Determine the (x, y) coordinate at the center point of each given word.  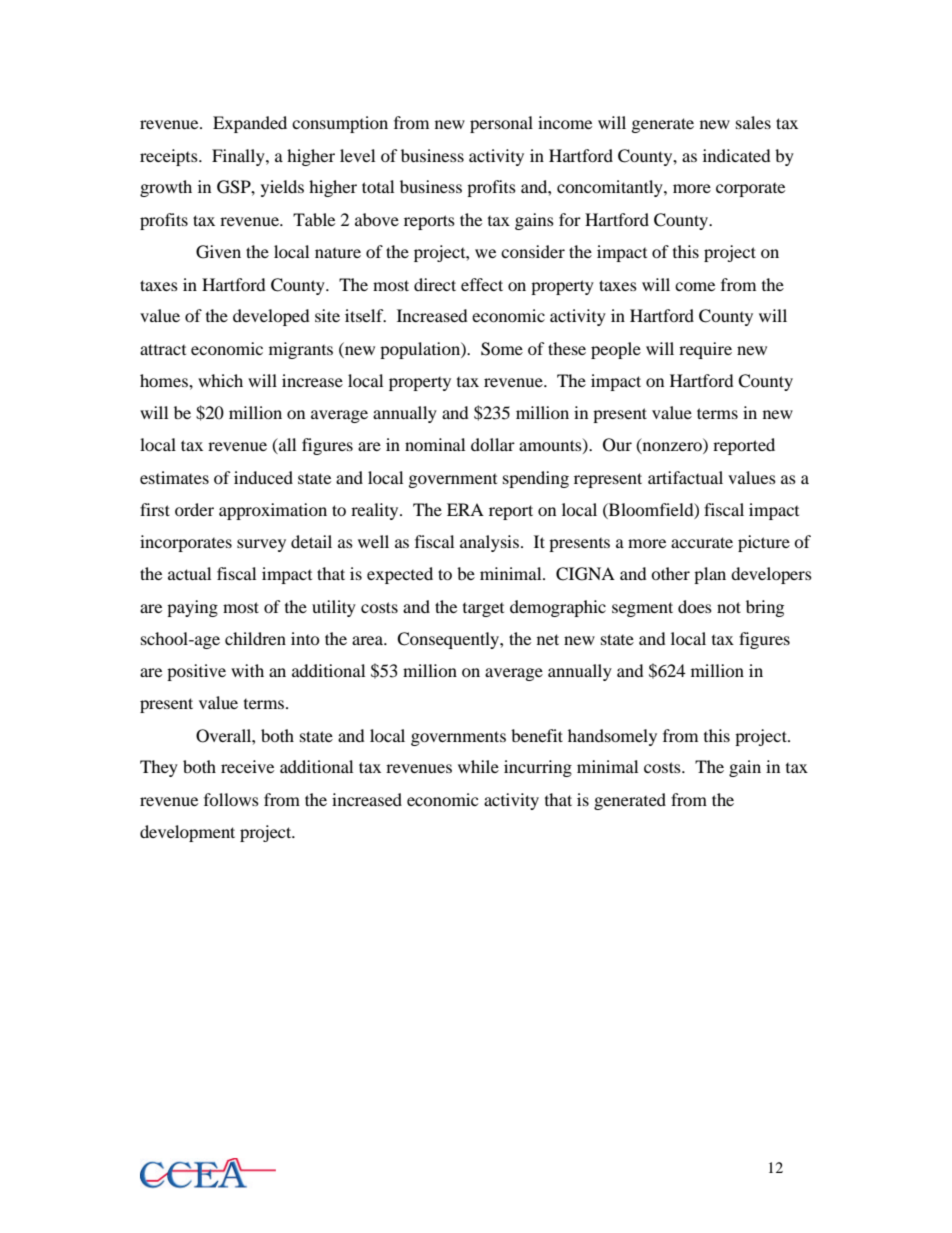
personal (501, 124)
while (478, 766)
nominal (435, 444)
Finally (239, 157)
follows (231, 799)
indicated (737, 155)
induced (263, 477)
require (705, 350)
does (695, 606)
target (483, 610)
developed (271, 317)
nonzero (672, 448)
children (255, 638)
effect (482, 284)
